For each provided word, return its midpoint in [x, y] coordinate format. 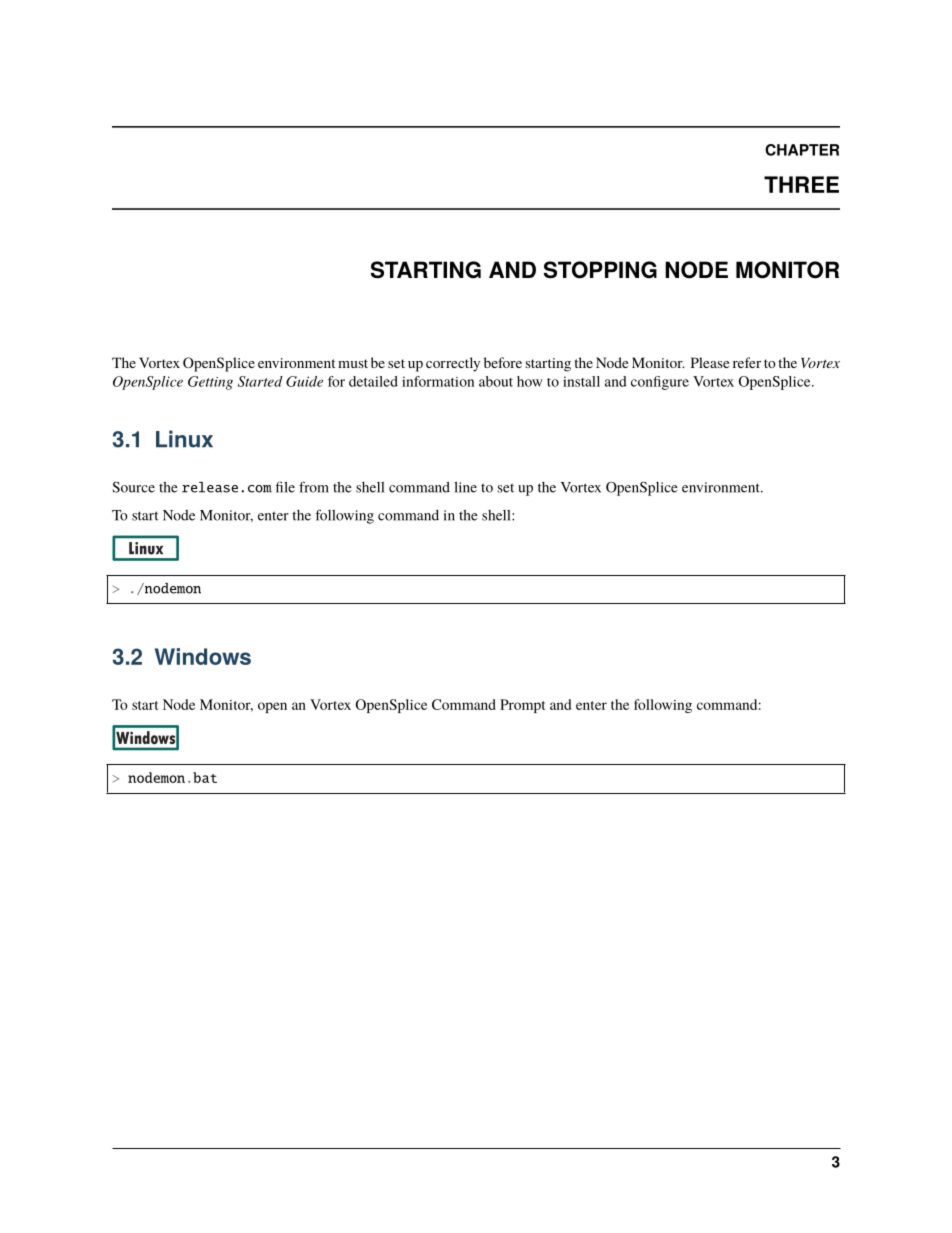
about [496, 381]
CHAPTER [802, 150]
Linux [184, 439]
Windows [203, 656]
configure [660, 383]
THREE [801, 184]
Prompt [522, 706]
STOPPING [600, 270]
